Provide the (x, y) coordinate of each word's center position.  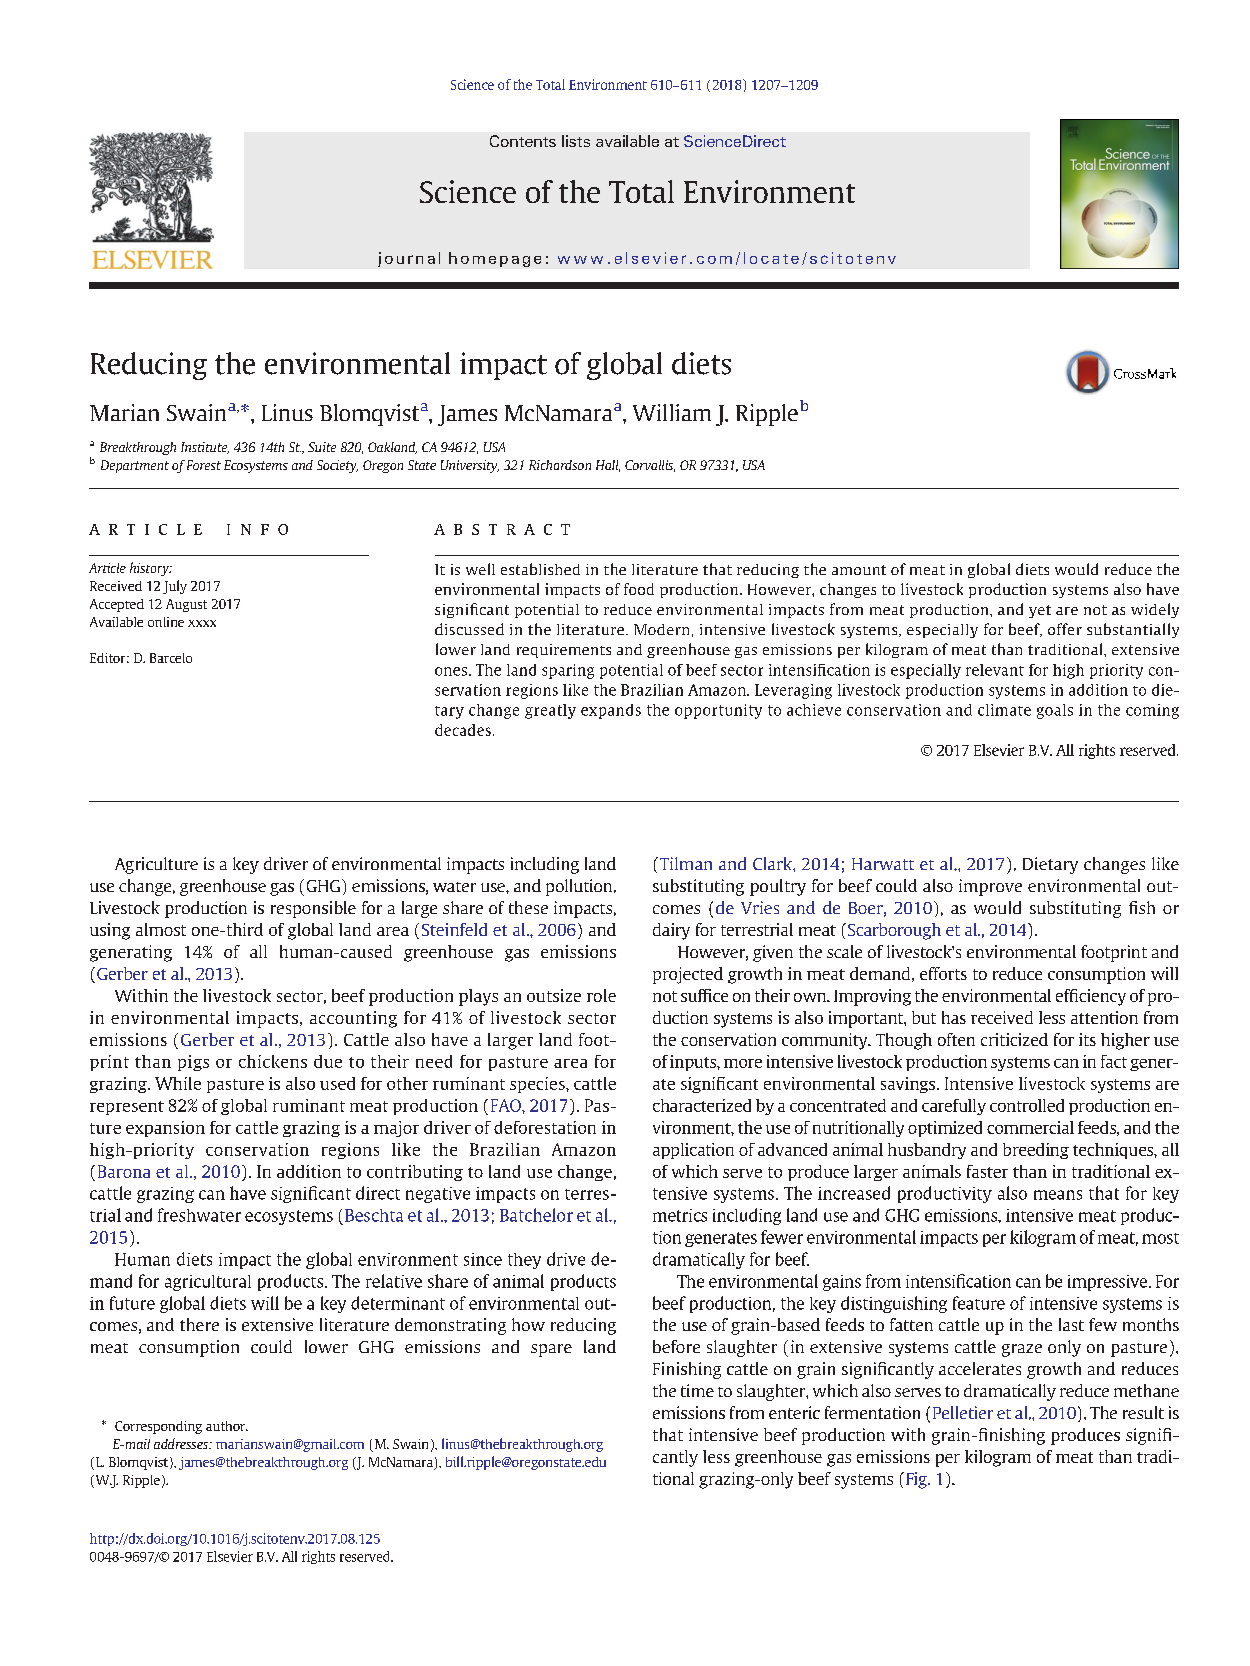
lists (576, 141)
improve (990, 887)
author (227, 1426)
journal (409, 259)
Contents (523, 141)
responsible (313, 909)
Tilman (684, 863)
